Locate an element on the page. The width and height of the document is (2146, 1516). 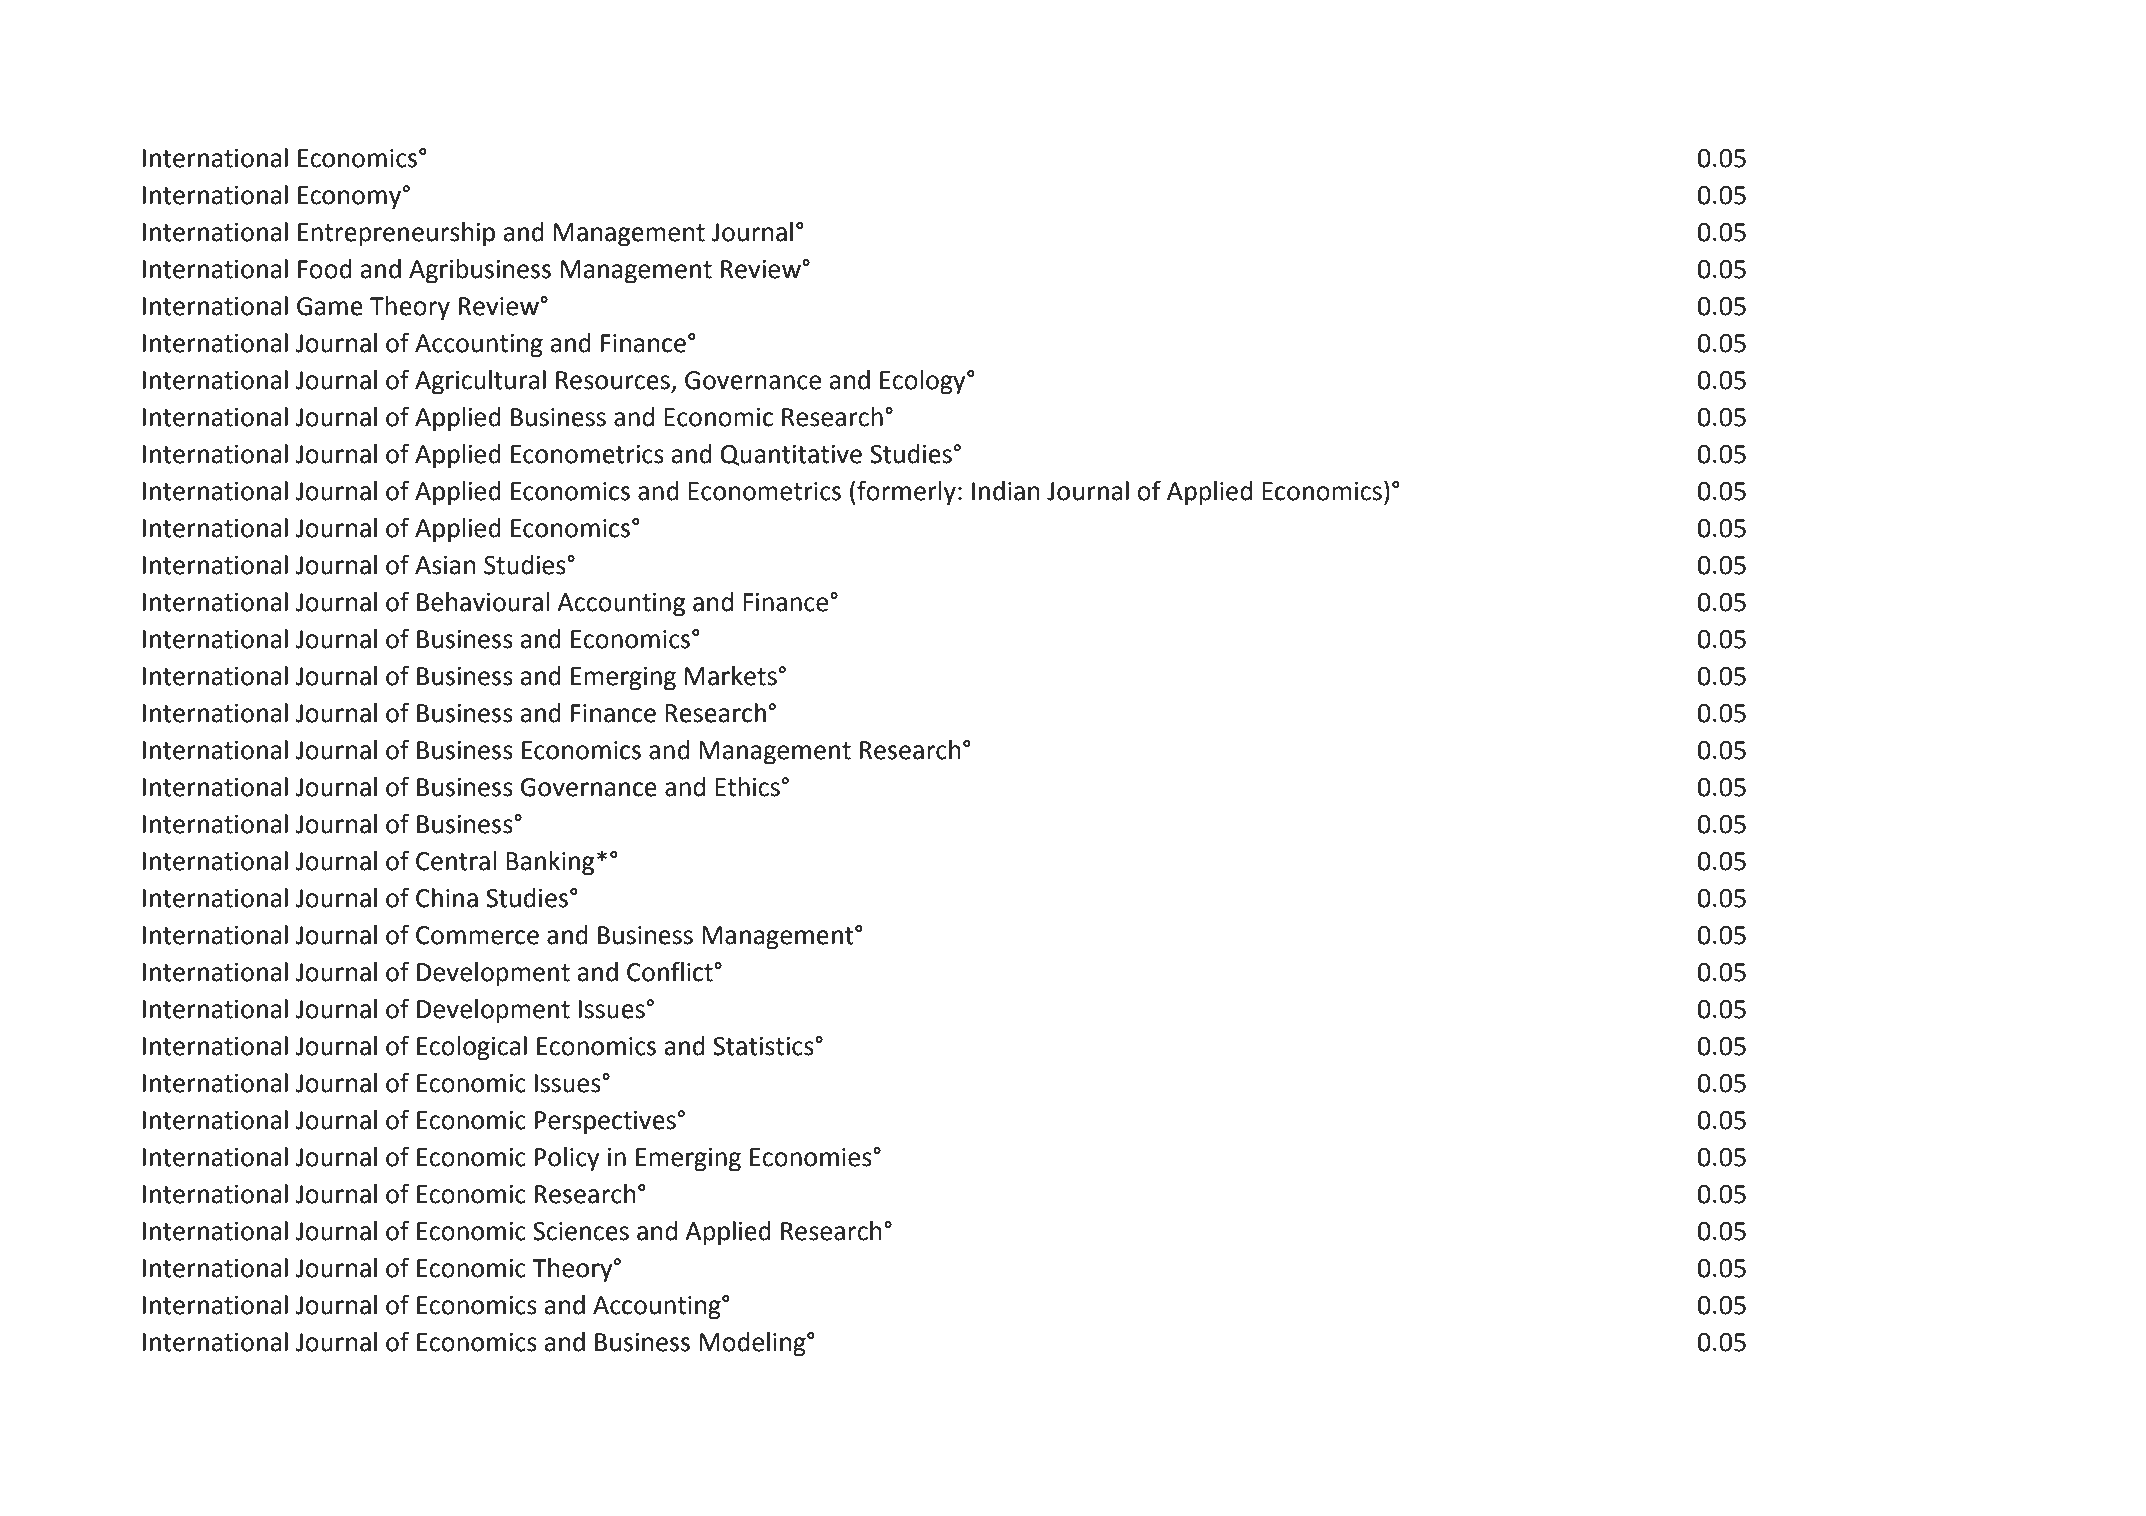
Entrepreneurship is located at coordinates (396, 234).
